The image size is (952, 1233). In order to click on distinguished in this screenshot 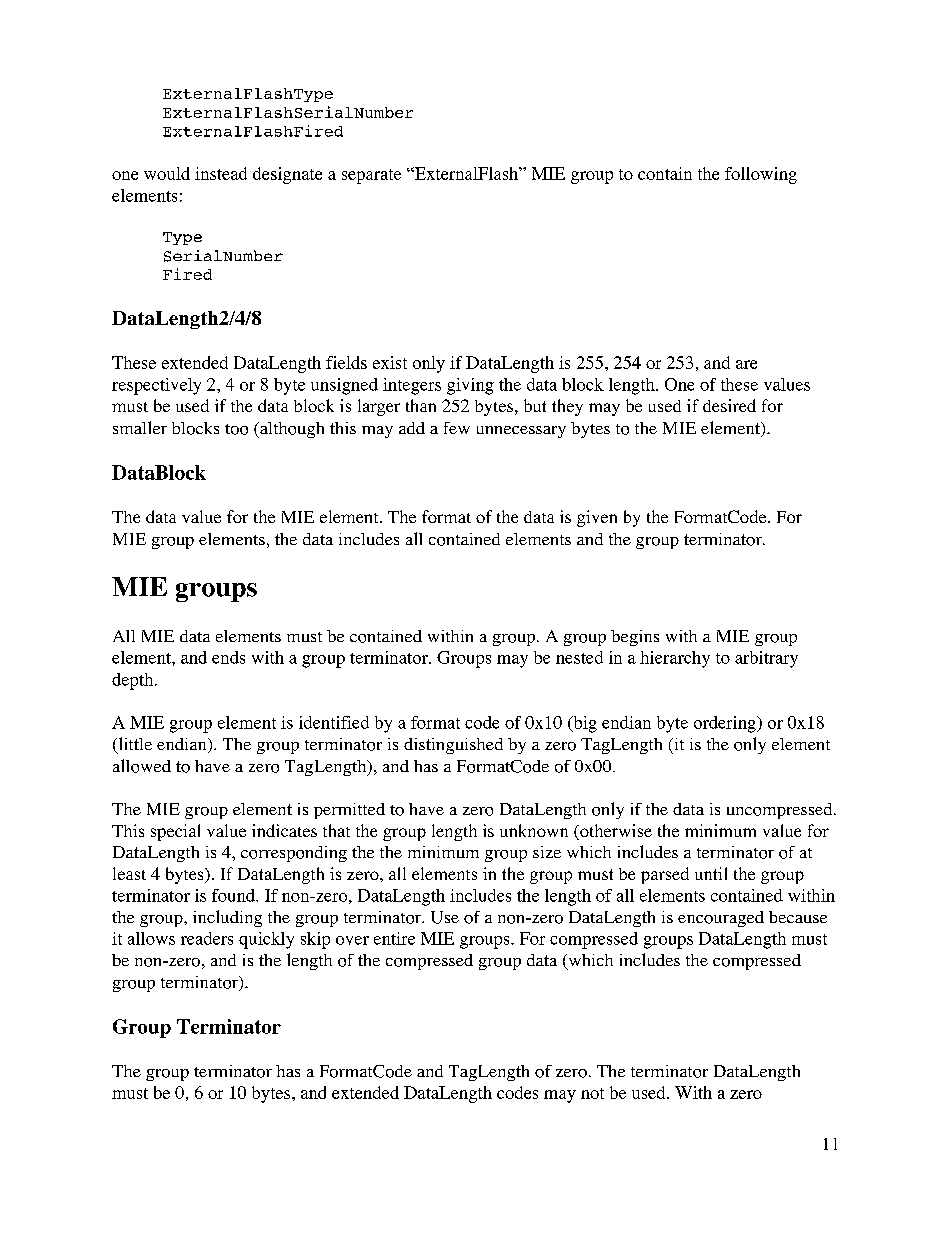, I will do `click(453, 746)`.
